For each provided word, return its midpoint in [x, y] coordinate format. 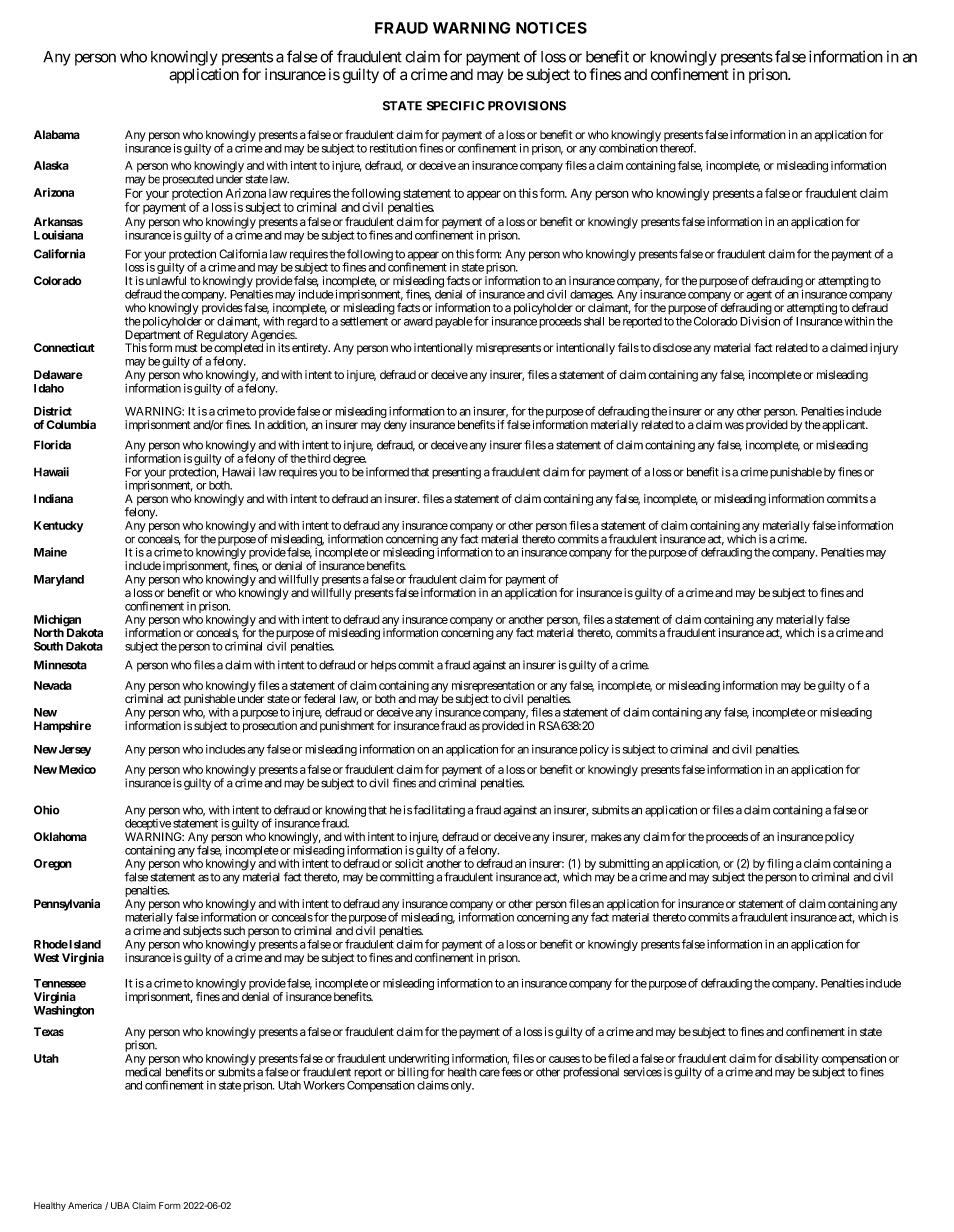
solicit [409, 863]
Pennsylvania [67, 905]
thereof [678, 148]
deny [395, 426]
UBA [120, 1205]
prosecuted [188, 180]
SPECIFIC [456, 106]
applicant [843, 426]
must [186, 348]
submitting [624, 866]
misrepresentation [493, 688]
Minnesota [60, 665]
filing [780, 864]
